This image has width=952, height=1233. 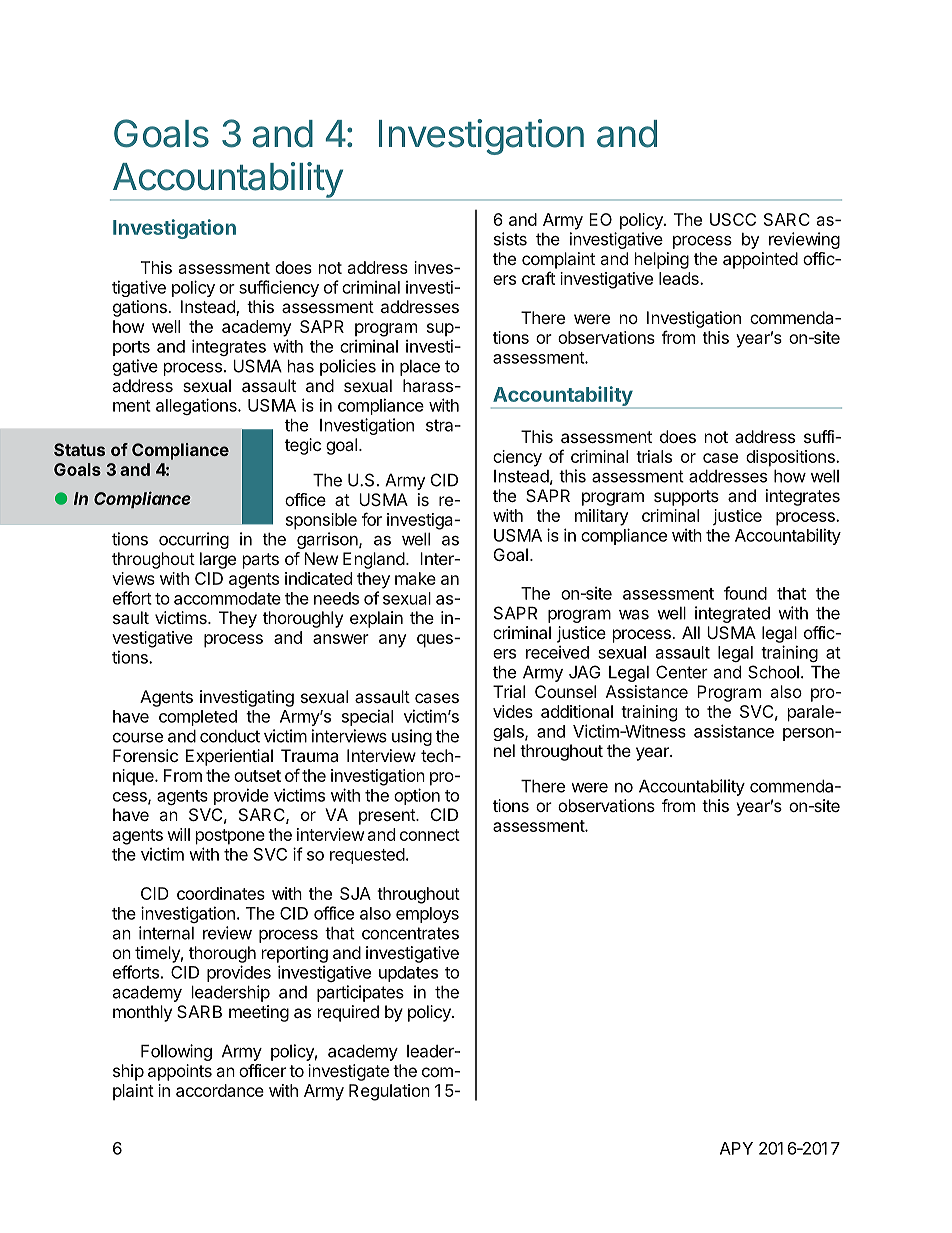 I want to click on Center, so click(x=682, y=672).
